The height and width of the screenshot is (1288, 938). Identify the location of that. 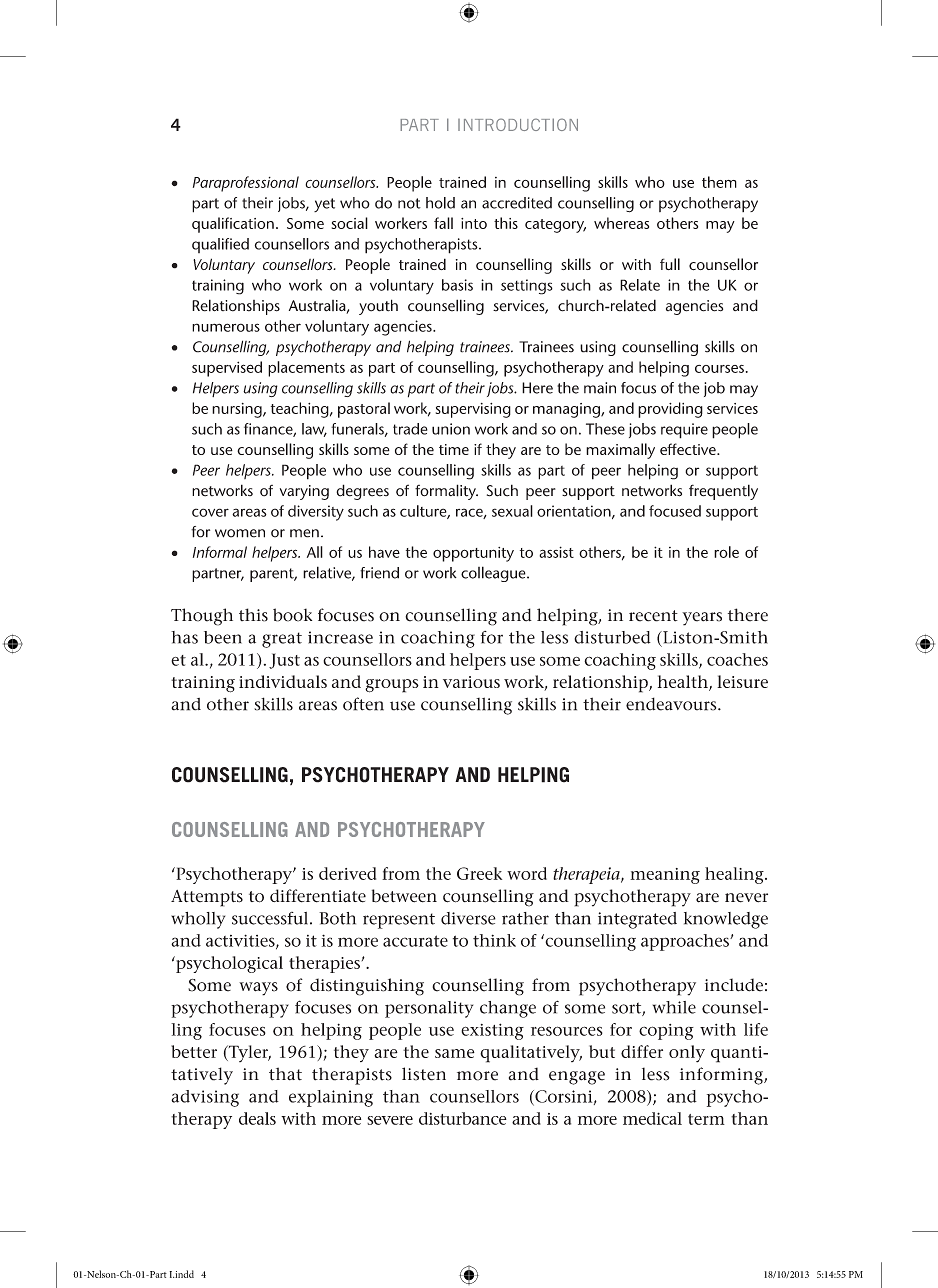
(285, 1074).
